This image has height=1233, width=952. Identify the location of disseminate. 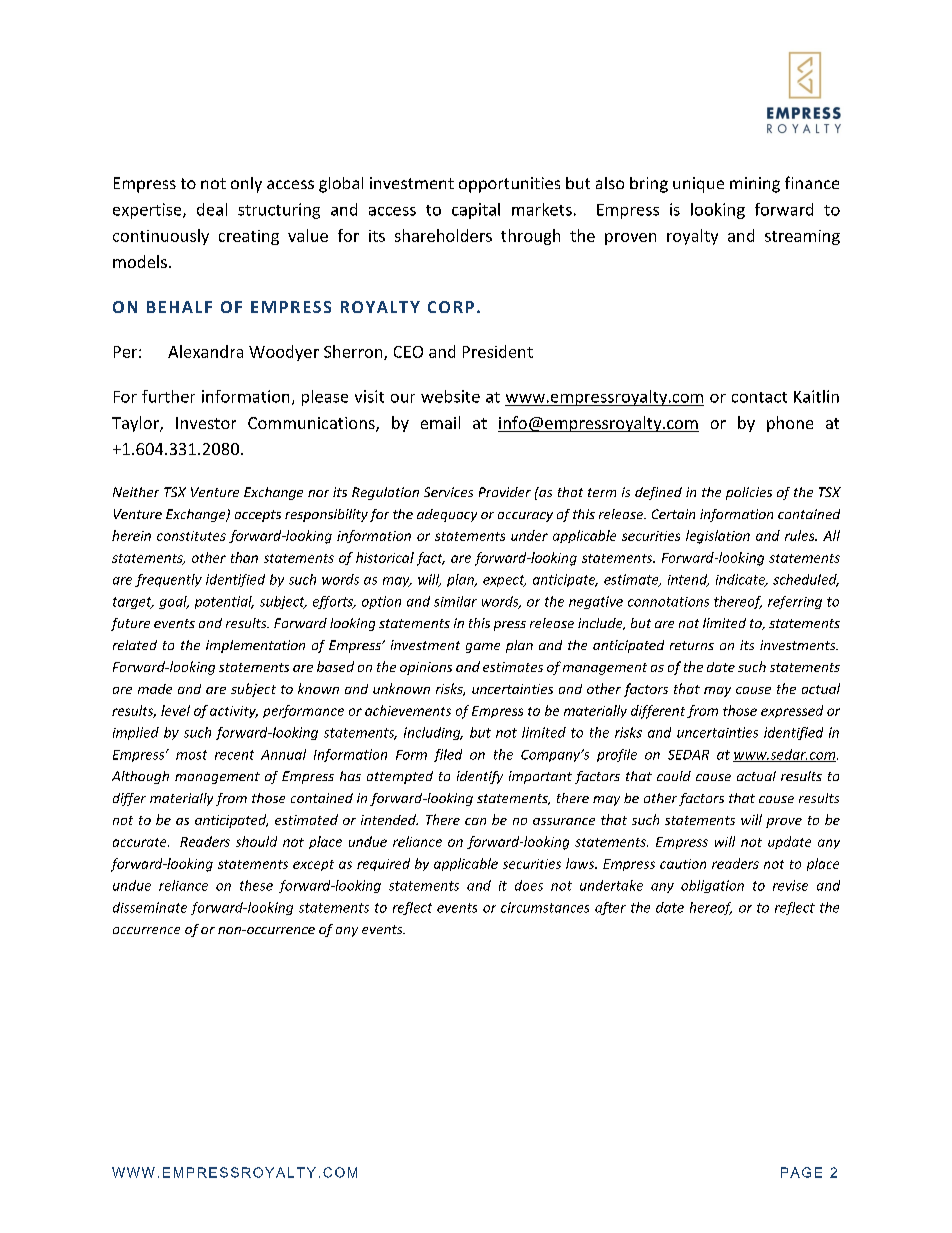
(150, 907).
